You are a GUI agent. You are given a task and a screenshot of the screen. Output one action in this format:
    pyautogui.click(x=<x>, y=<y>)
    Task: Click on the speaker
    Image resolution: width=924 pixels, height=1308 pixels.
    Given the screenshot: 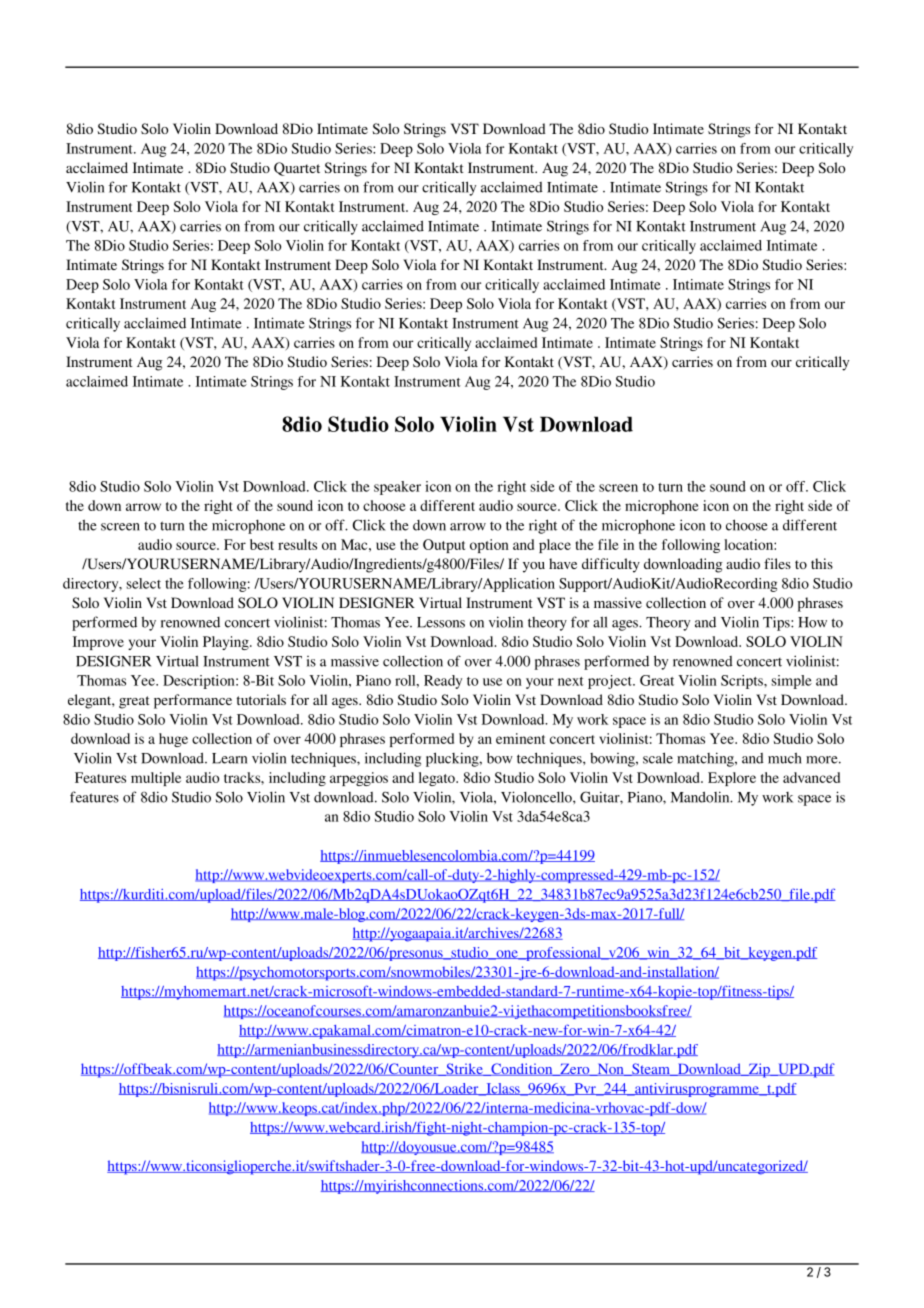 What is the action you would take?
    pyautogui.click(x=397, y=488)
